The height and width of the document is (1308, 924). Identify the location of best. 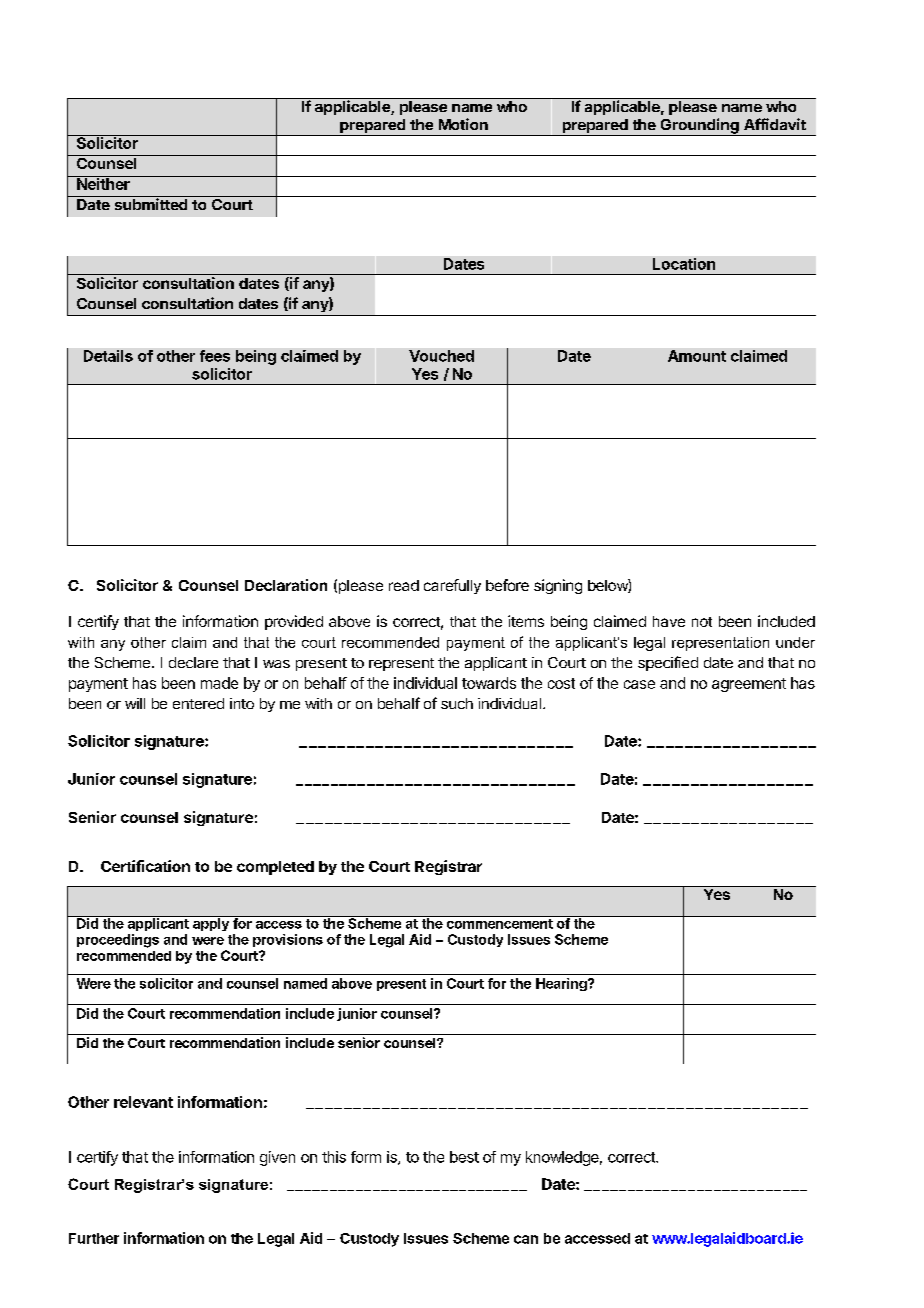
(464, 1157).
